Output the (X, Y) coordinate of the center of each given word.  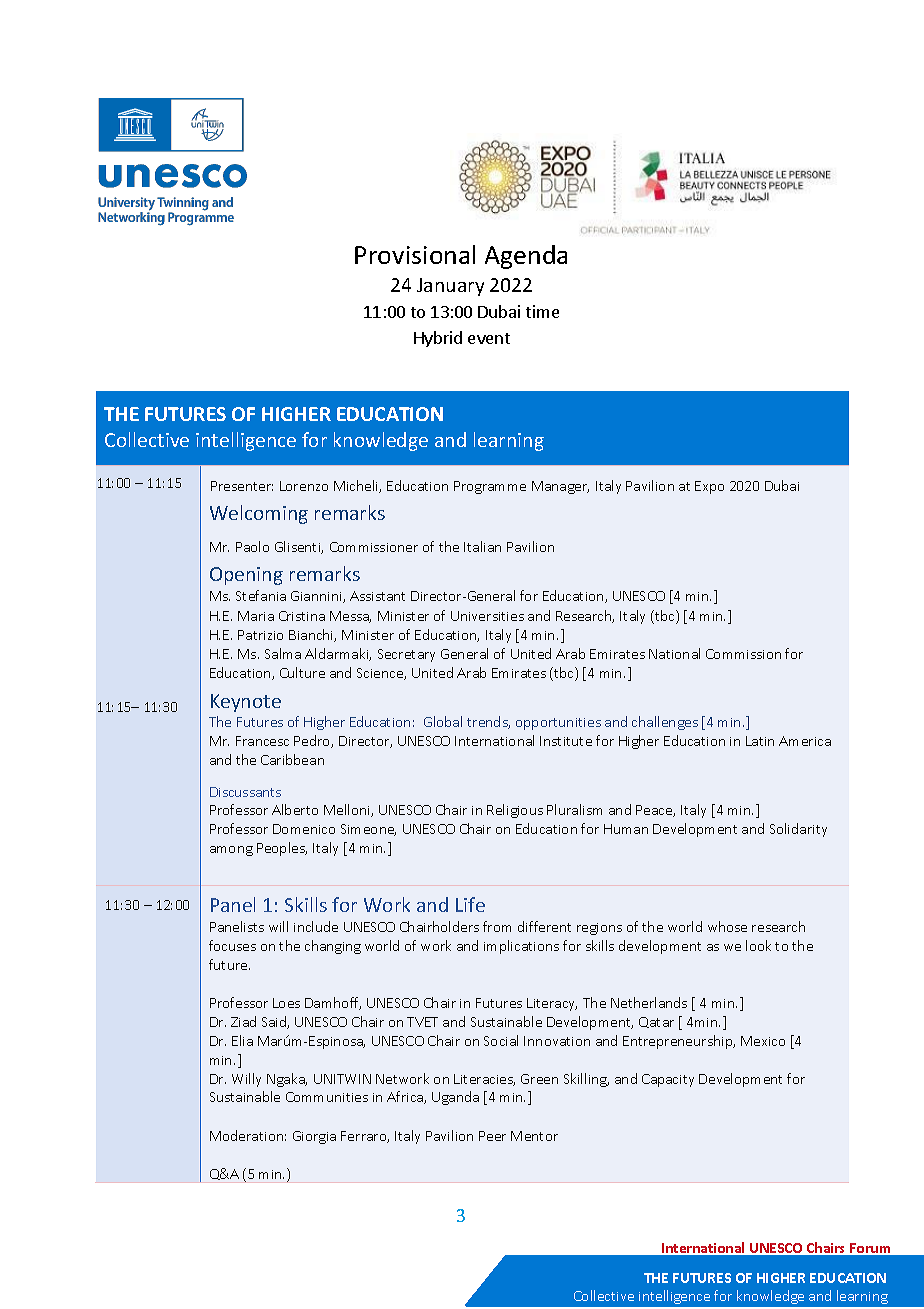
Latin (760, 741)
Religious (515, 811)
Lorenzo (304, 486)
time (542, 311)
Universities (487, 616)
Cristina (302, 616)
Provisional (415, 254)
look (758, 945)
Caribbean (292, 759)
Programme (490, 487)
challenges (665, 723)
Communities (327, 1097)
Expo (709, 487)
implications (521, 947)
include (316, 926)
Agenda (526, 257)
